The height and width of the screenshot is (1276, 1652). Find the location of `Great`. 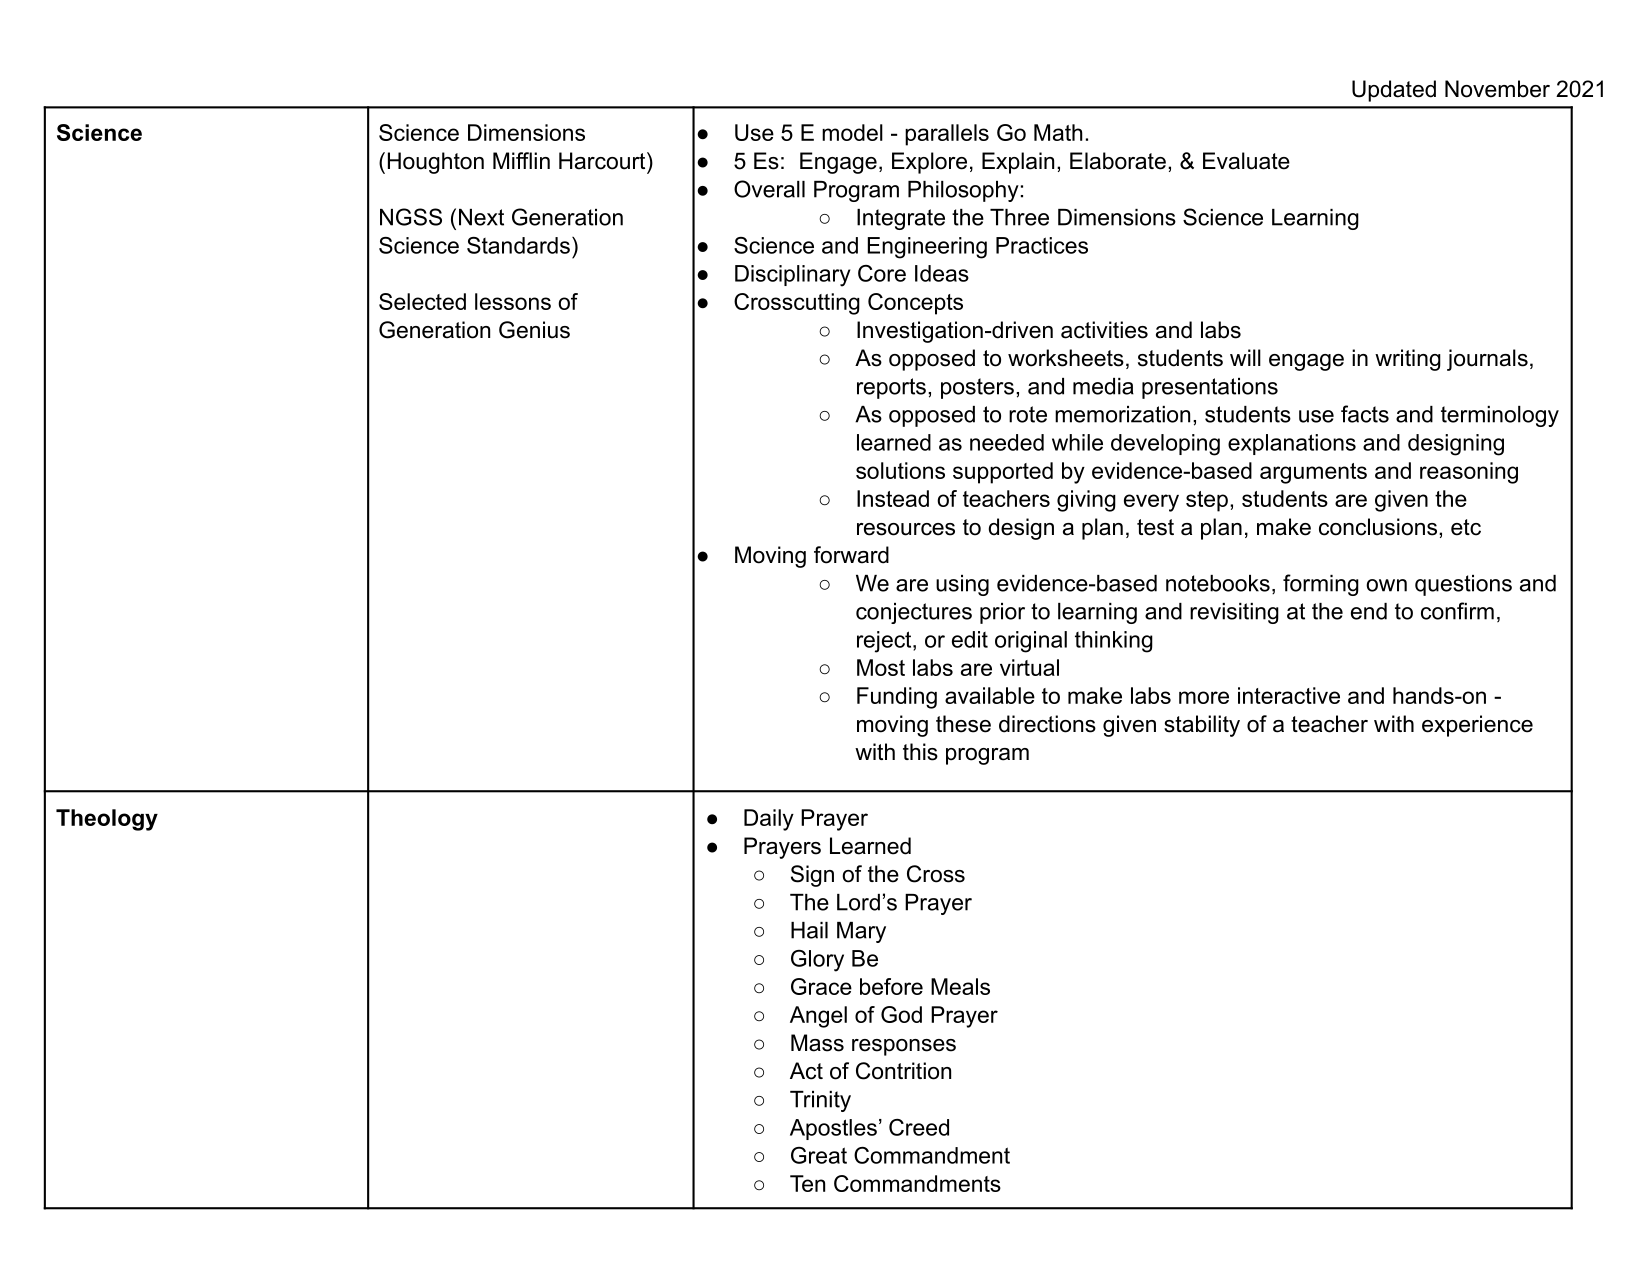

Great is located at coordinates (819, 1155).
